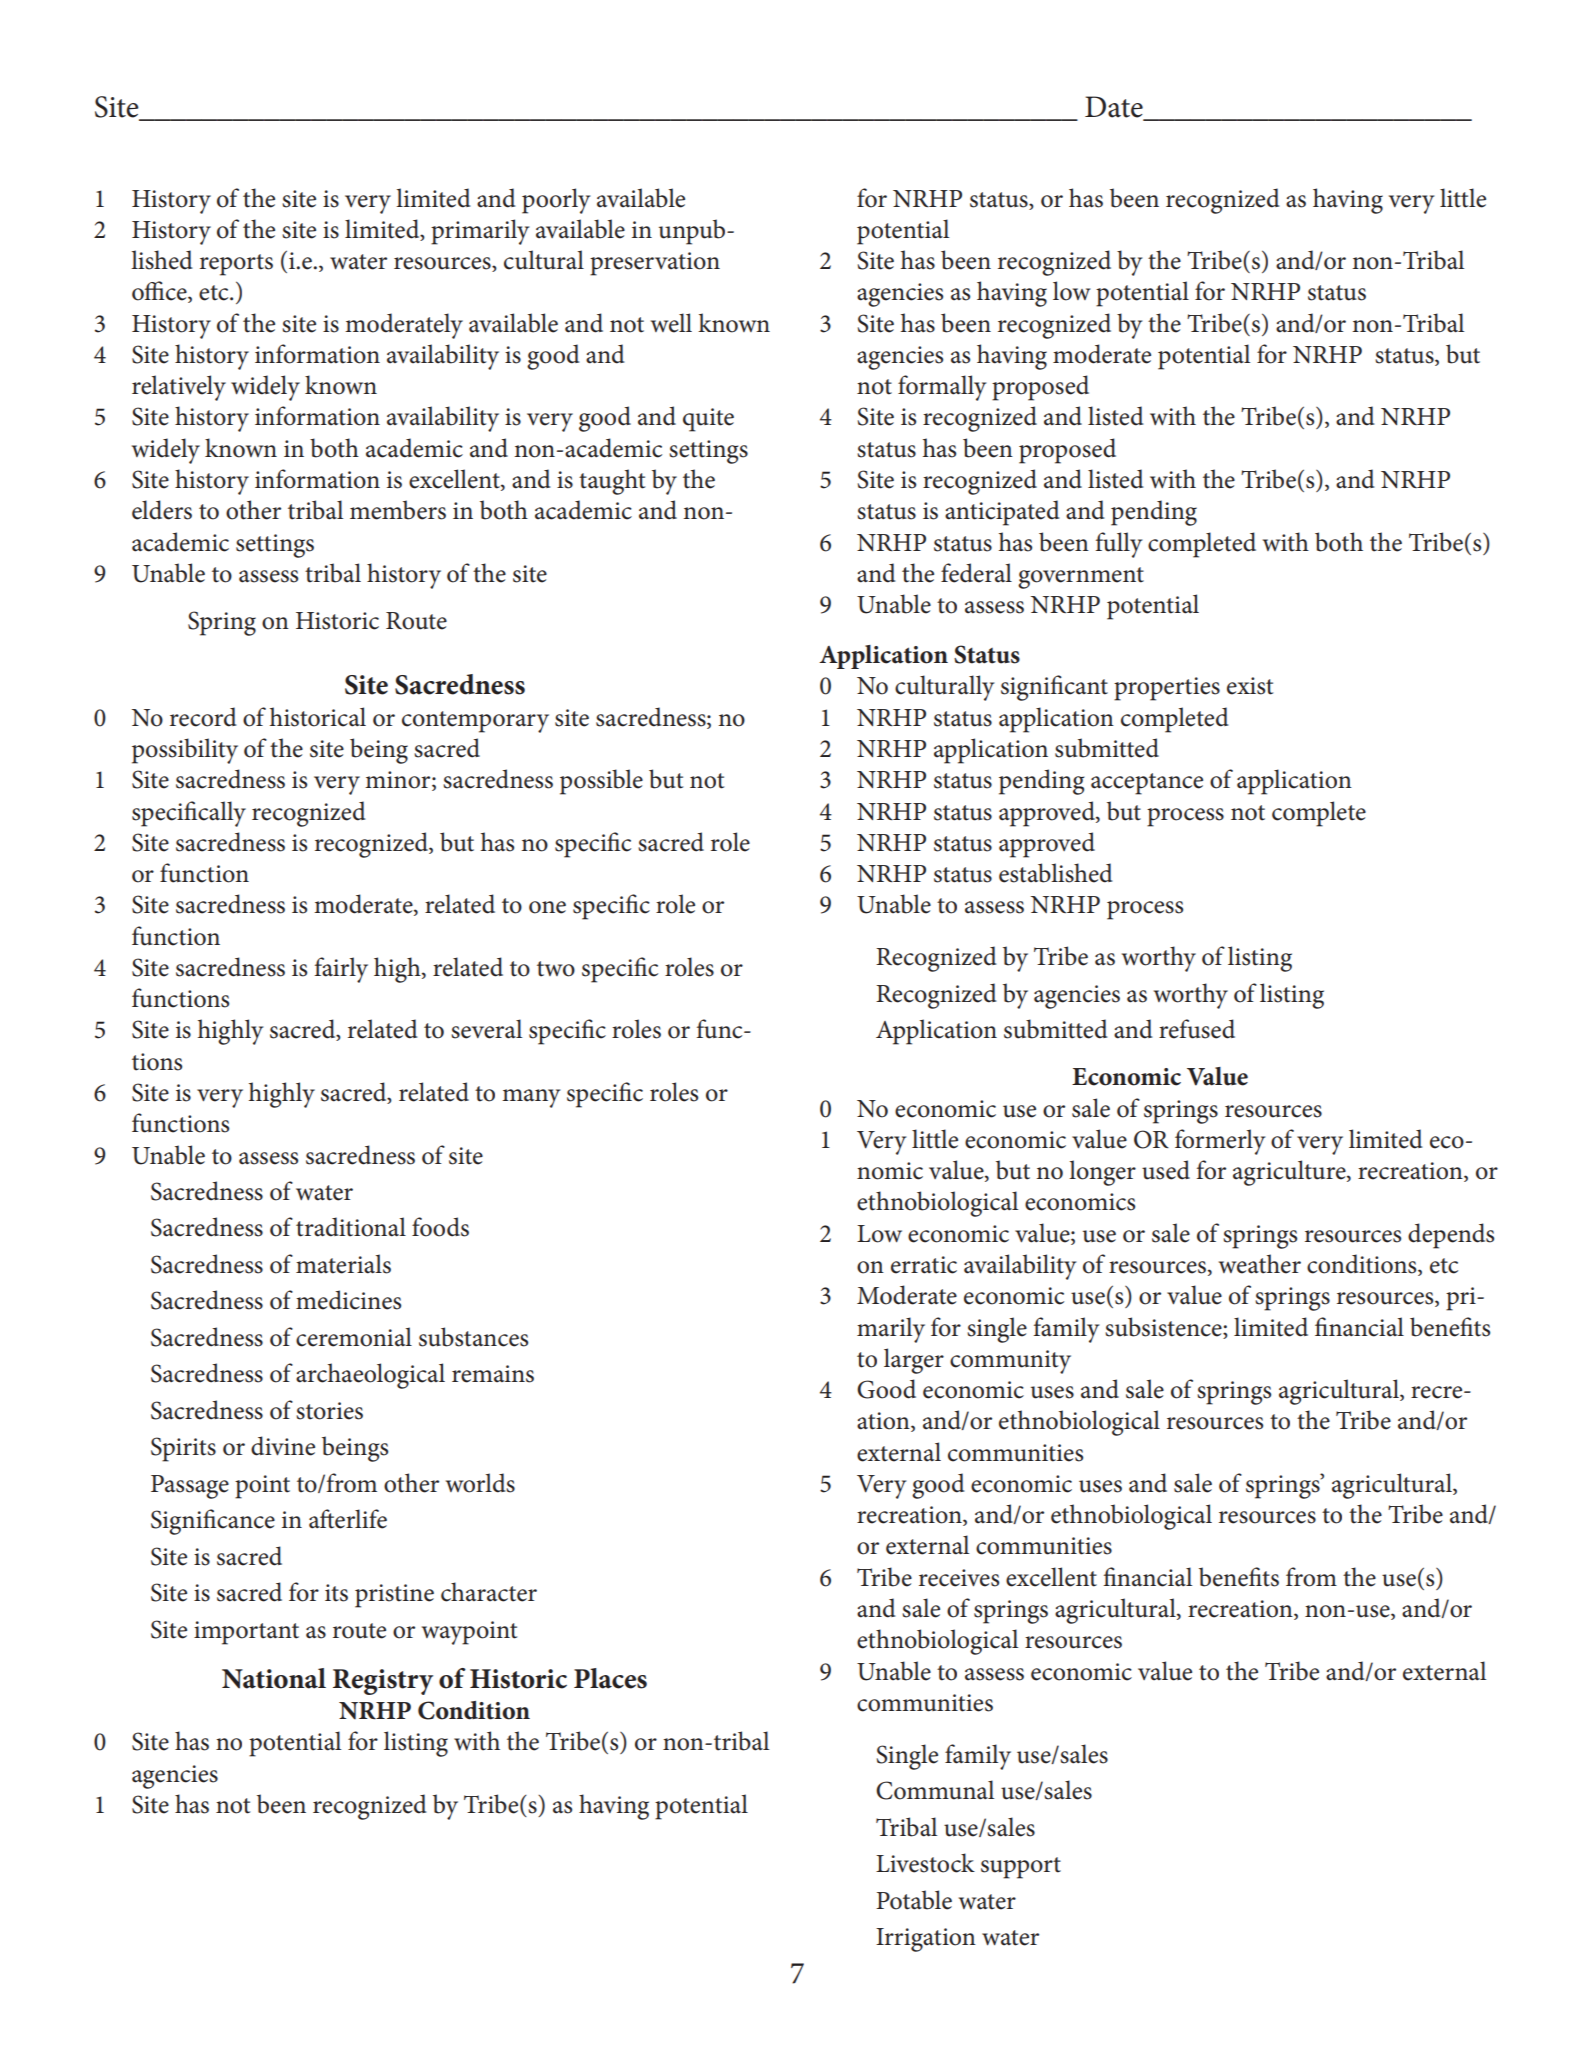 Image resolution: width=1595 pixels, height=2064 pixels. Describe the element at coordinates (925, 1863) in the screenshot. I see `Livestock` at that location.
